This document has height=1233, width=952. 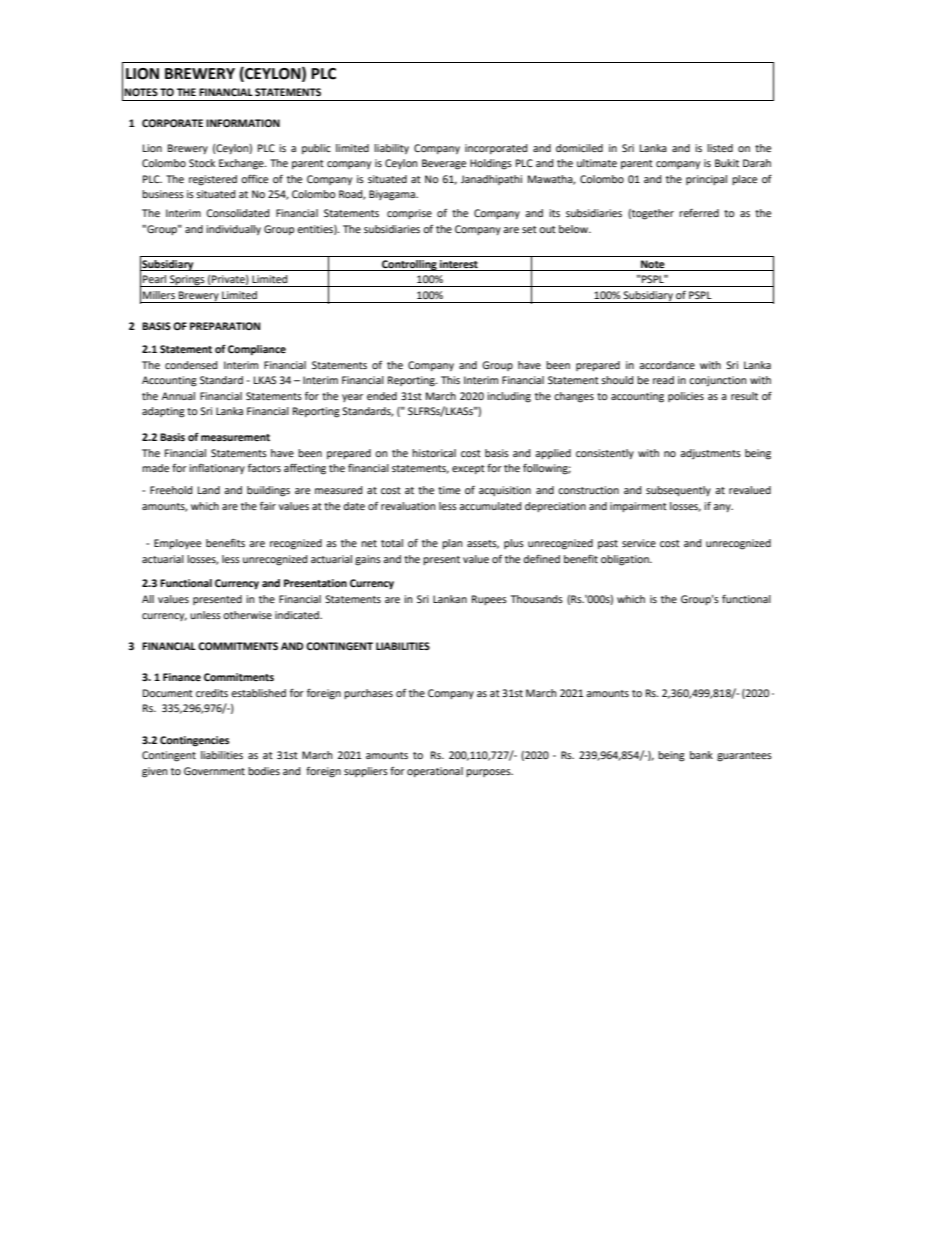 I want to click on measurement, so click(x=235, y=437).
